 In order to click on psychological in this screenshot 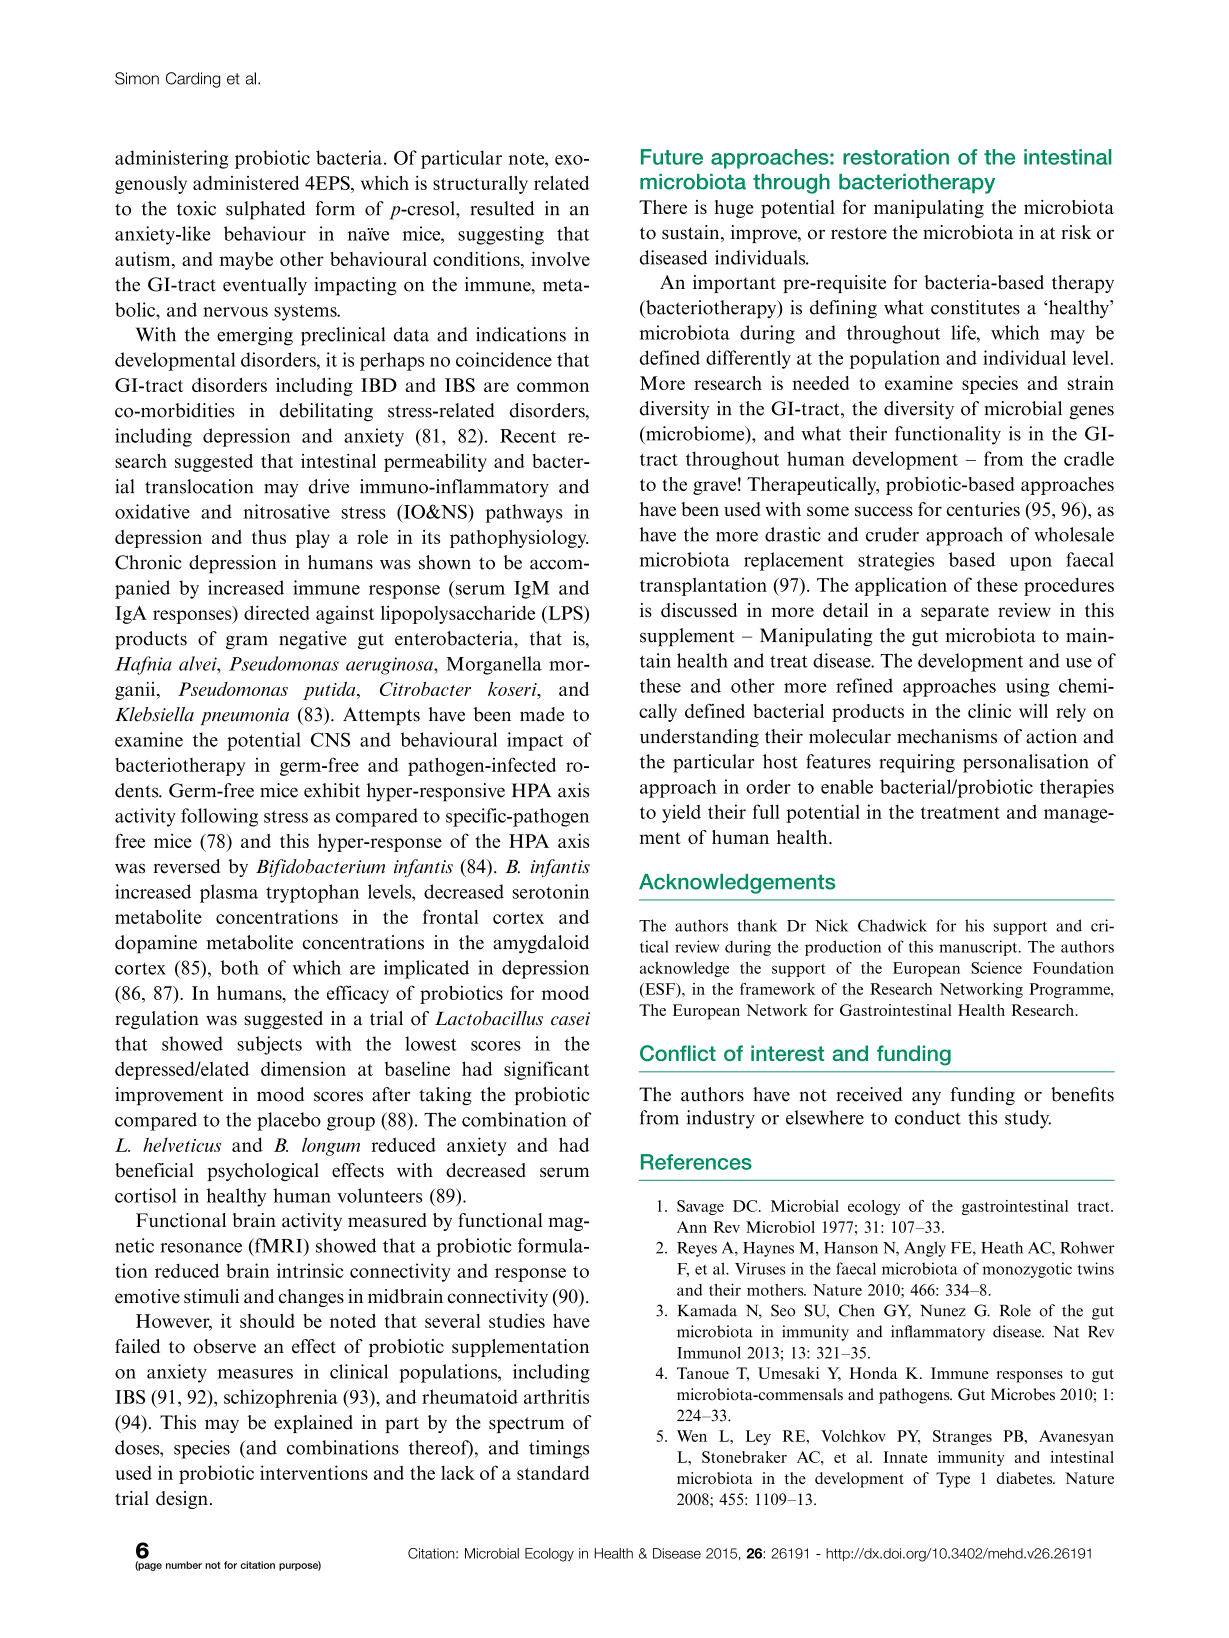, I will do `click(263, 1172)`.
